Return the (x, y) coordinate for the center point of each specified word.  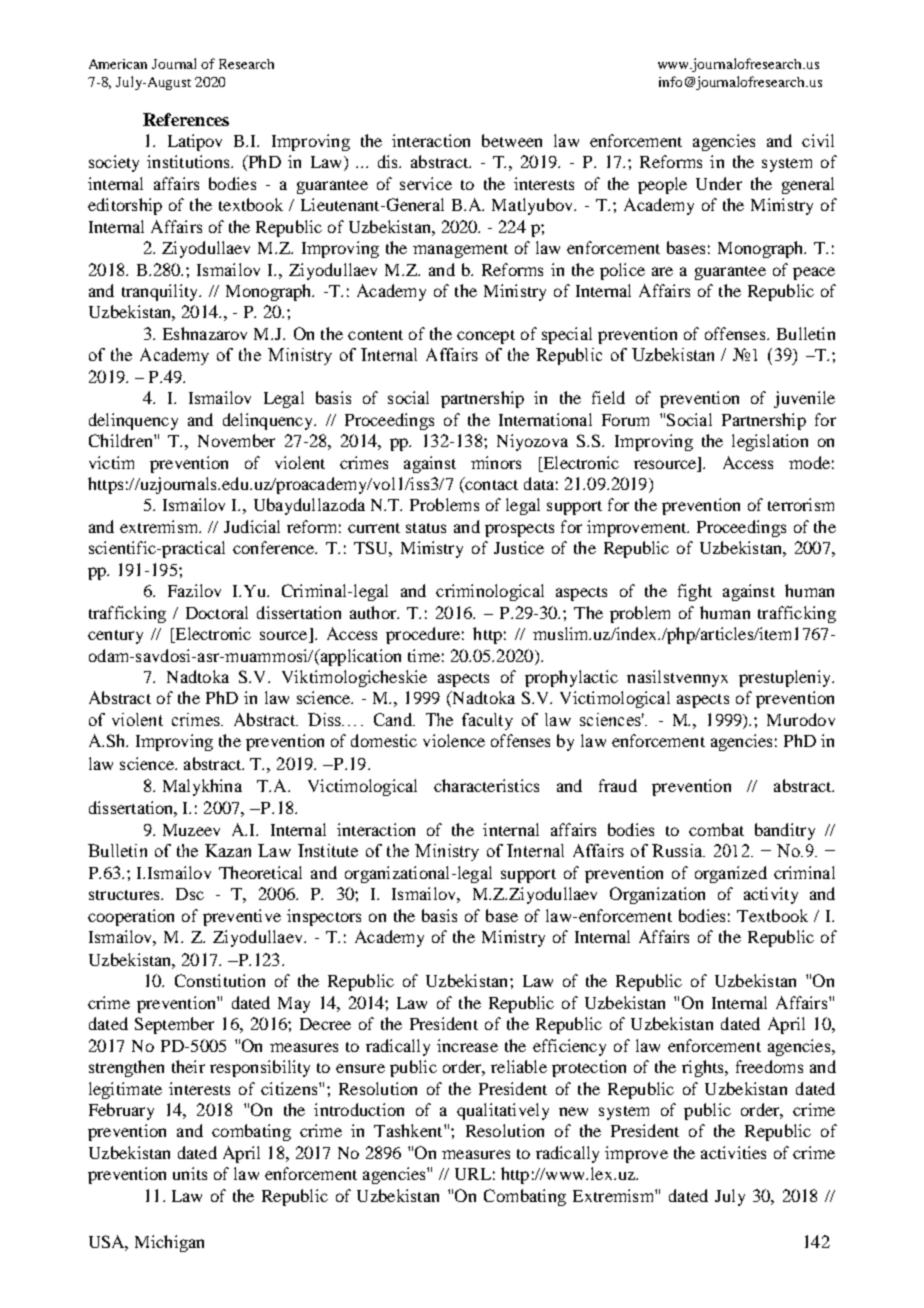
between (512, 140)
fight (695, 592)
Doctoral (217, 612)
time (424, 655)
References (186, 119)
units (190, 1173)
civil (818, 140)
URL (473, 1174)
